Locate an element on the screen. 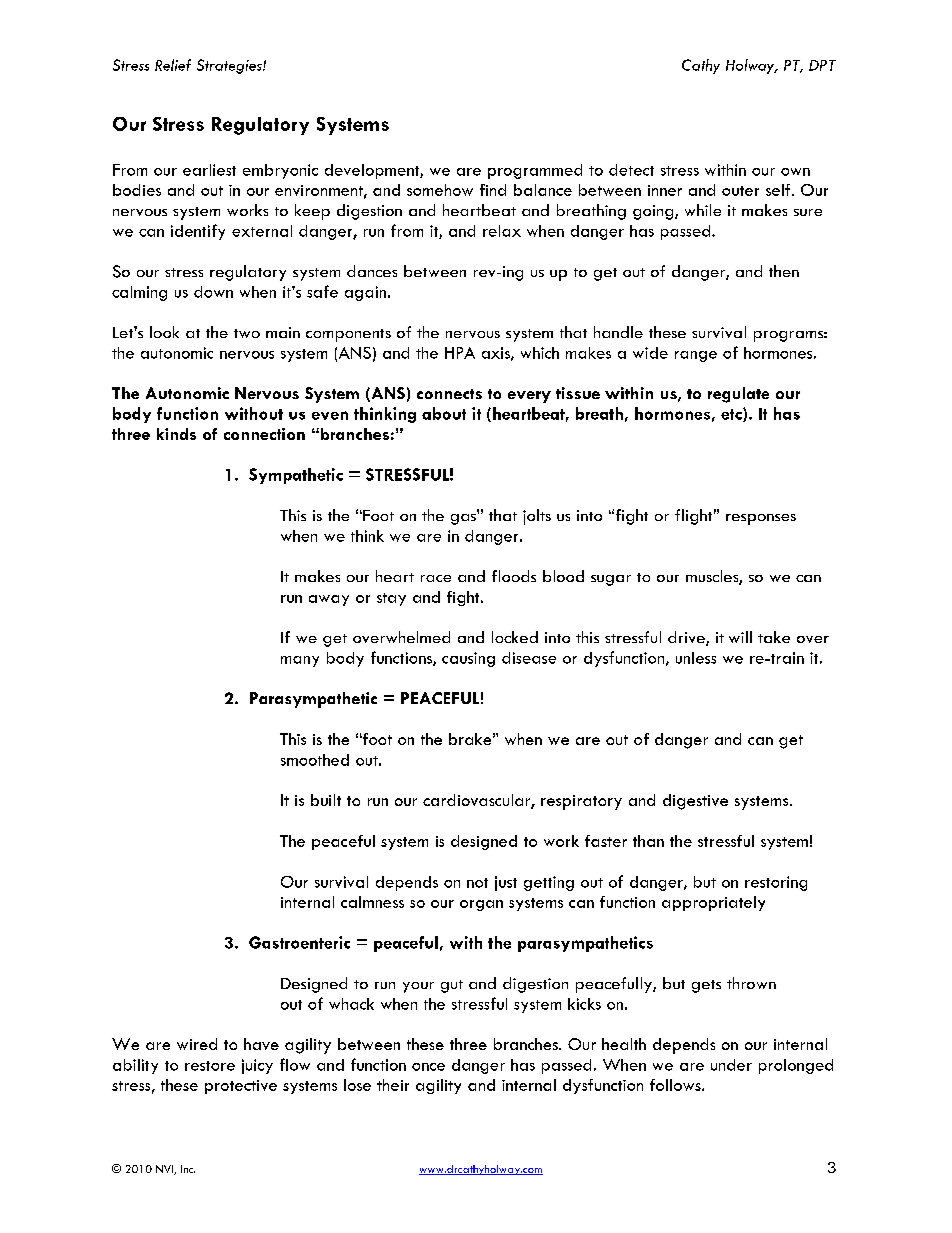  Strategies is located at coordinates (230, 66).
